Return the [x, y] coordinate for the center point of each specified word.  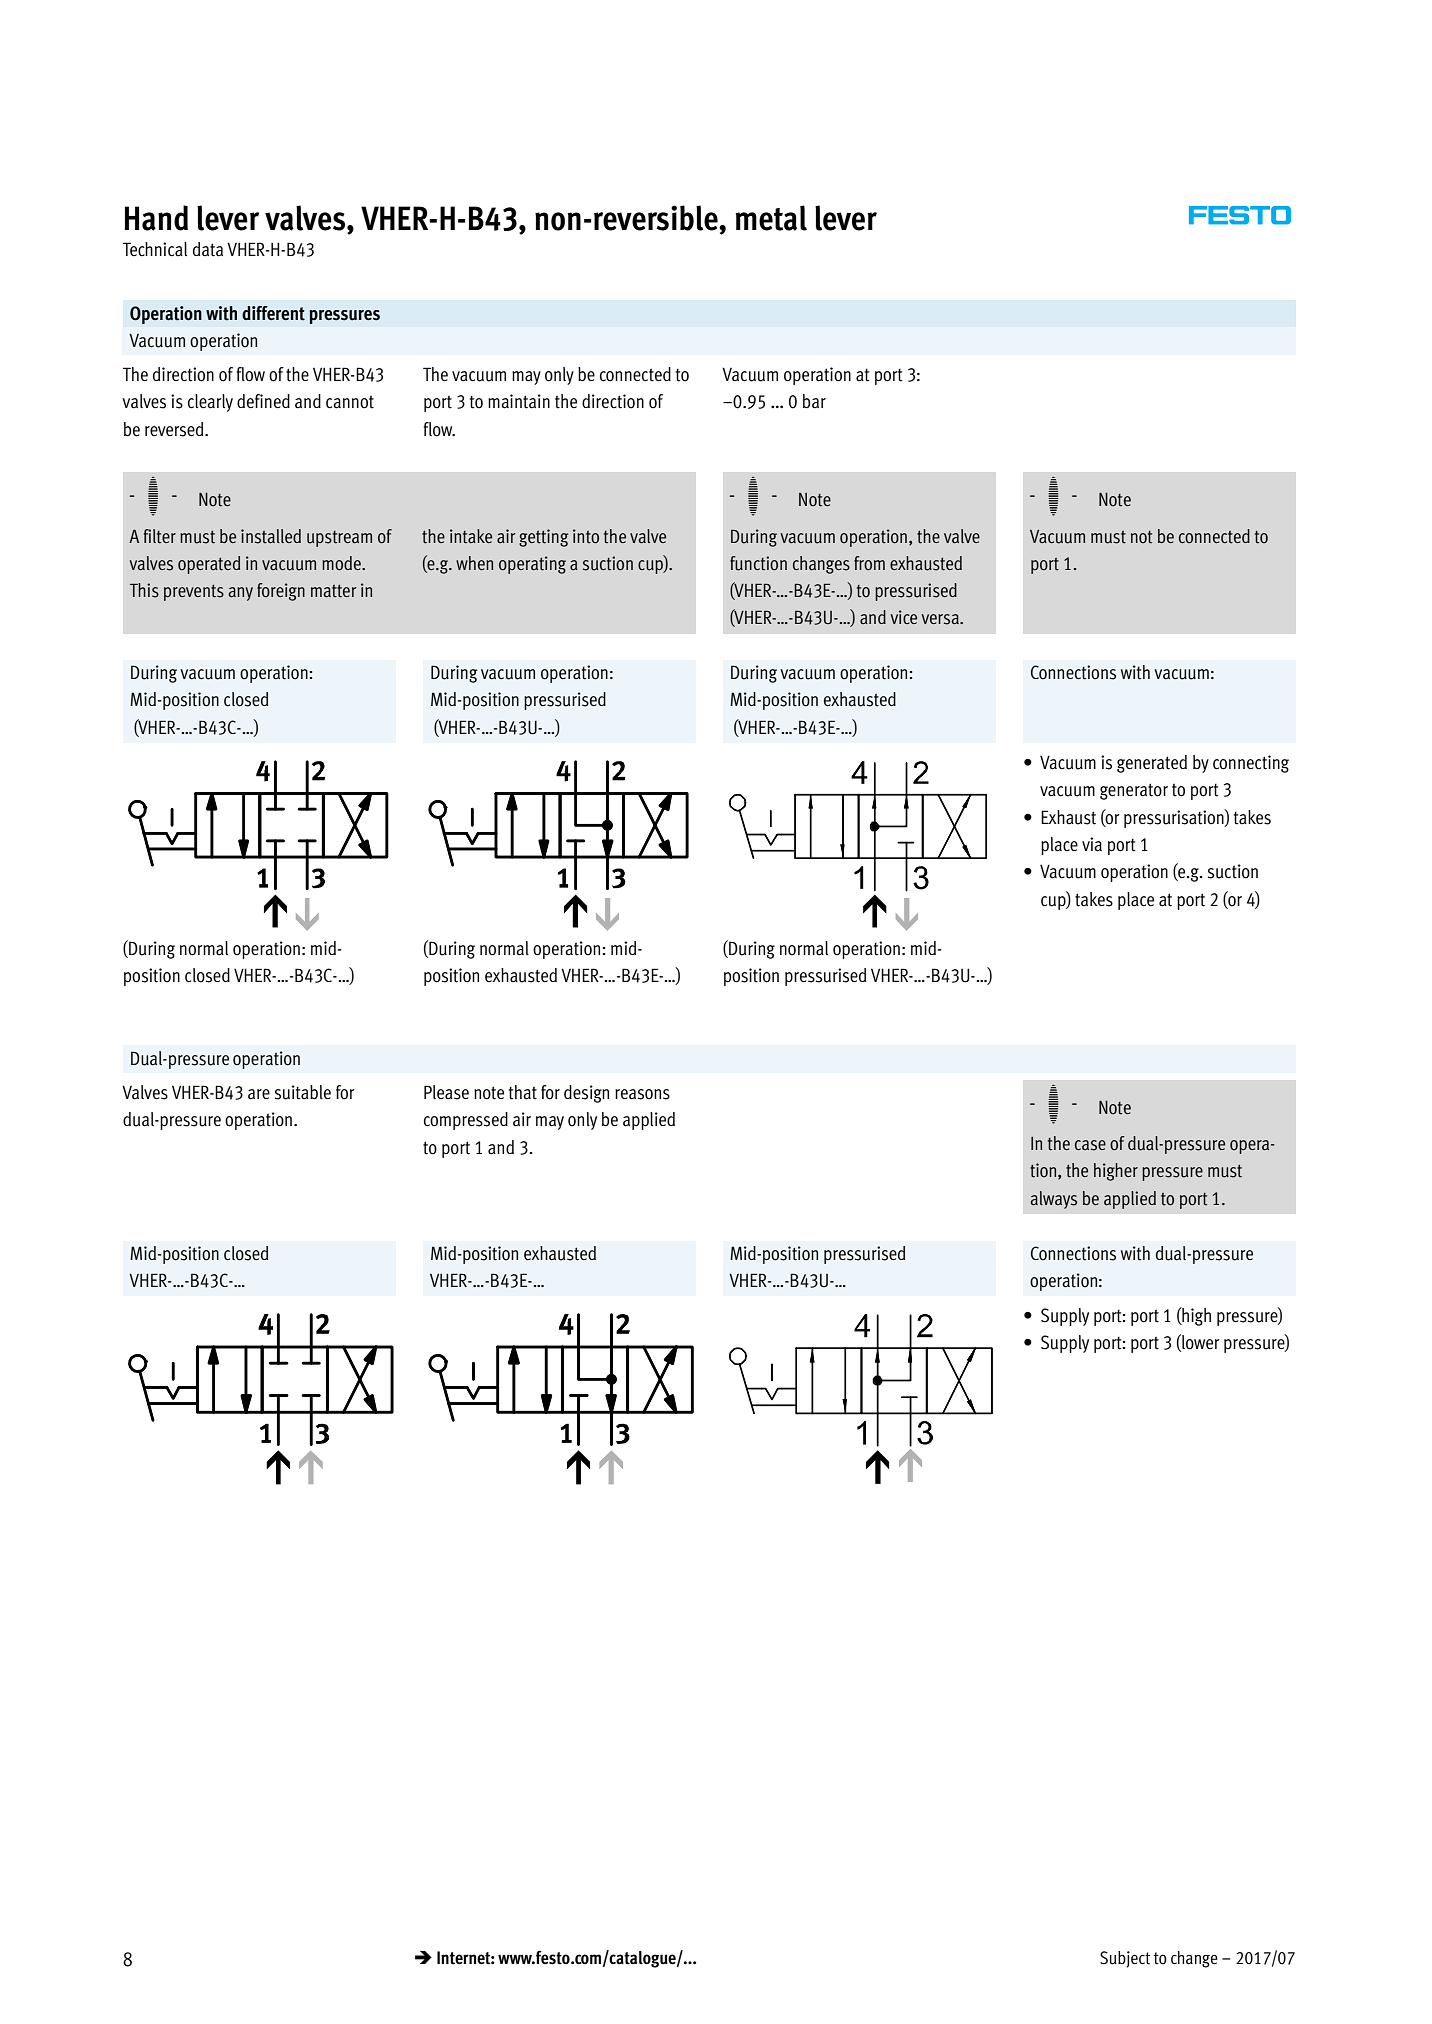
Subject [1125, 1959]
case [1090, 1145]
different [273, 313]
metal [771, 218]
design [586, 1094]
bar [814, 401]
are [259, 1094]
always [1053, 1200]
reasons [642, 1094]
